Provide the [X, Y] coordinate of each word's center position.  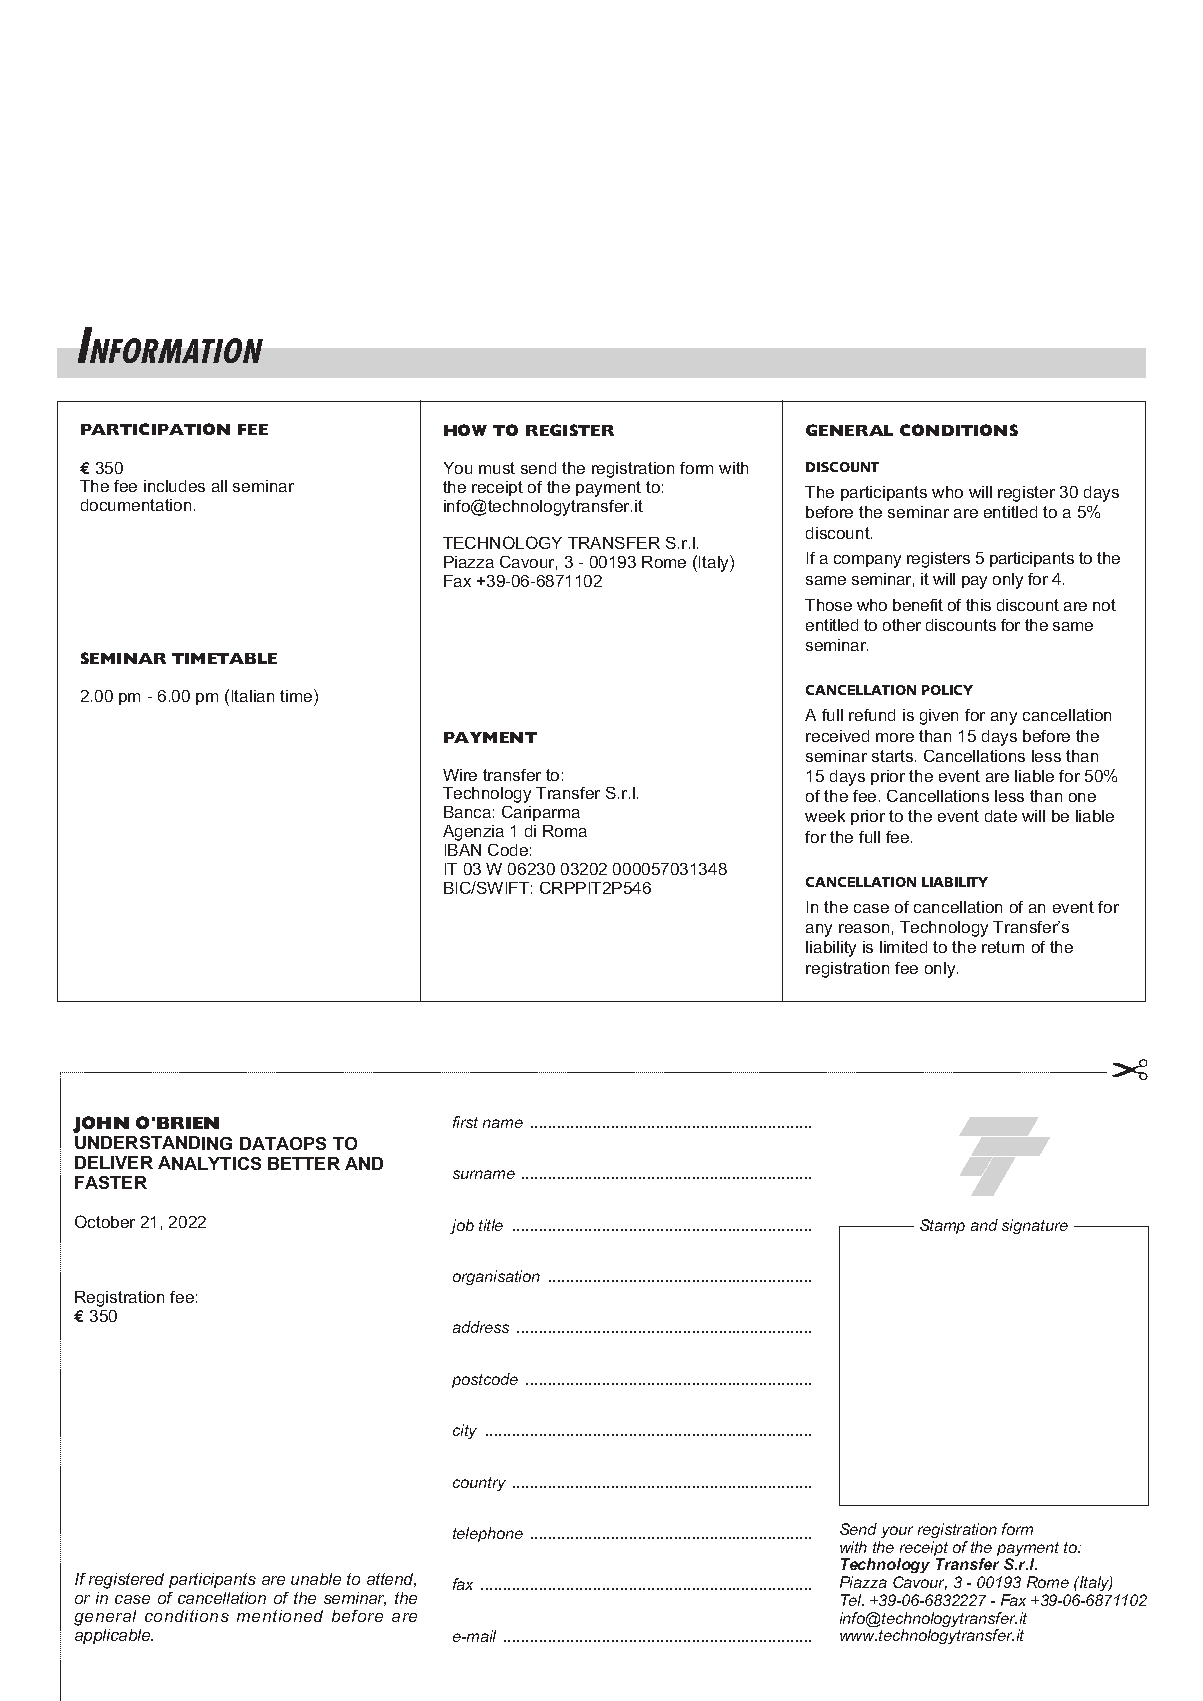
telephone [488, 1534]
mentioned [280, 1616]
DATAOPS [283, 1143]
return [1003, 947]
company [867, 561]
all [219, 486]
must [497, 468]
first [465, 1122]
